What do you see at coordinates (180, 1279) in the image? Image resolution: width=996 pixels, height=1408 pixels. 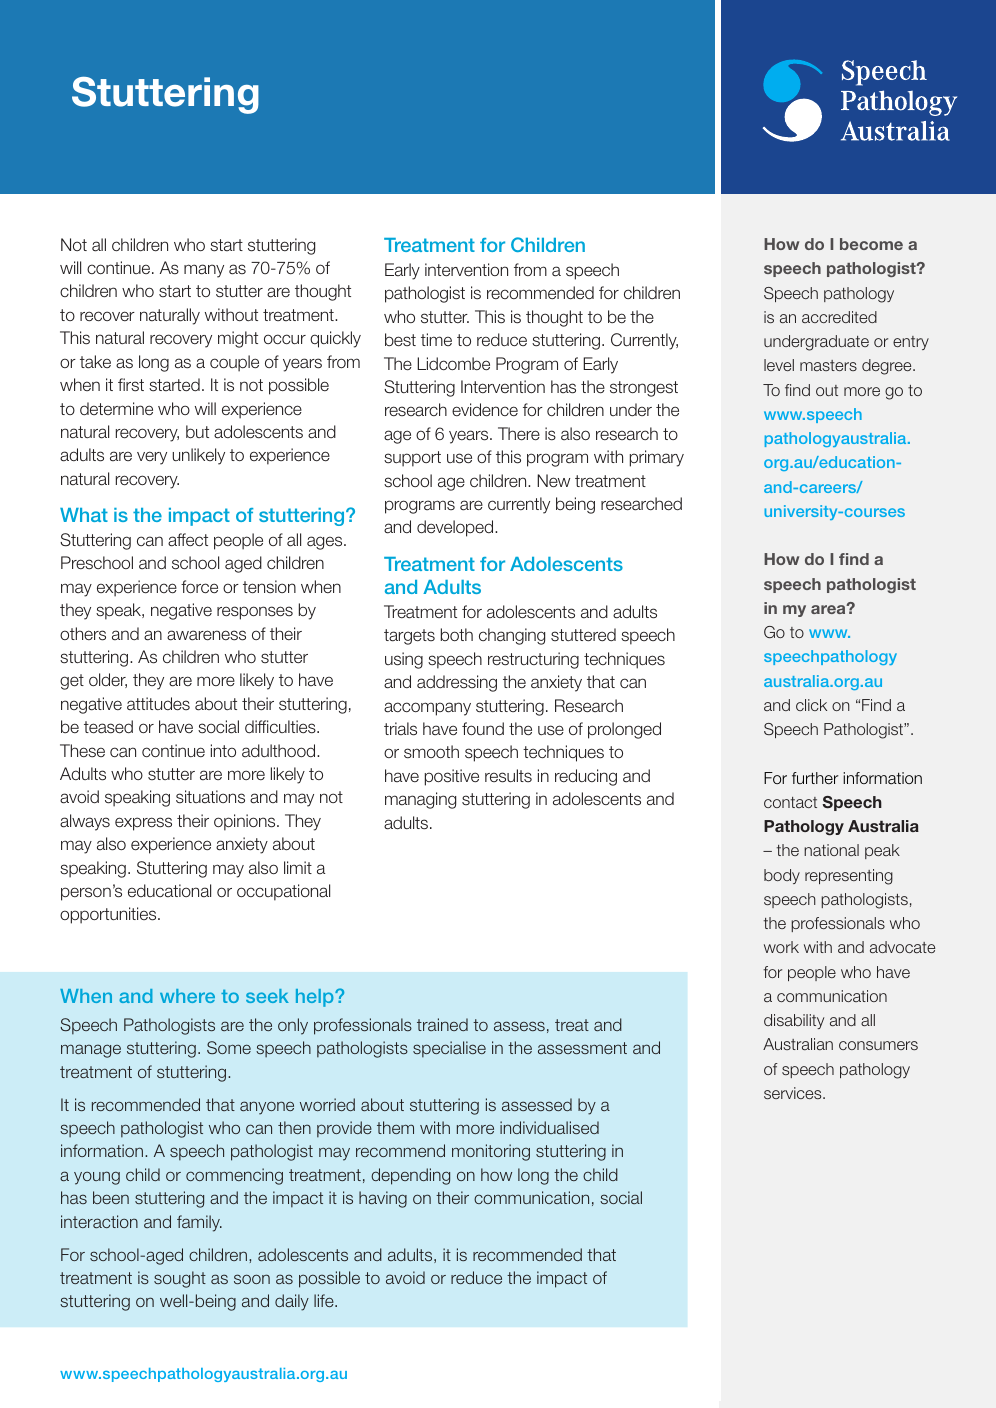 I see `sought` at bounding box center [180, 1279].
